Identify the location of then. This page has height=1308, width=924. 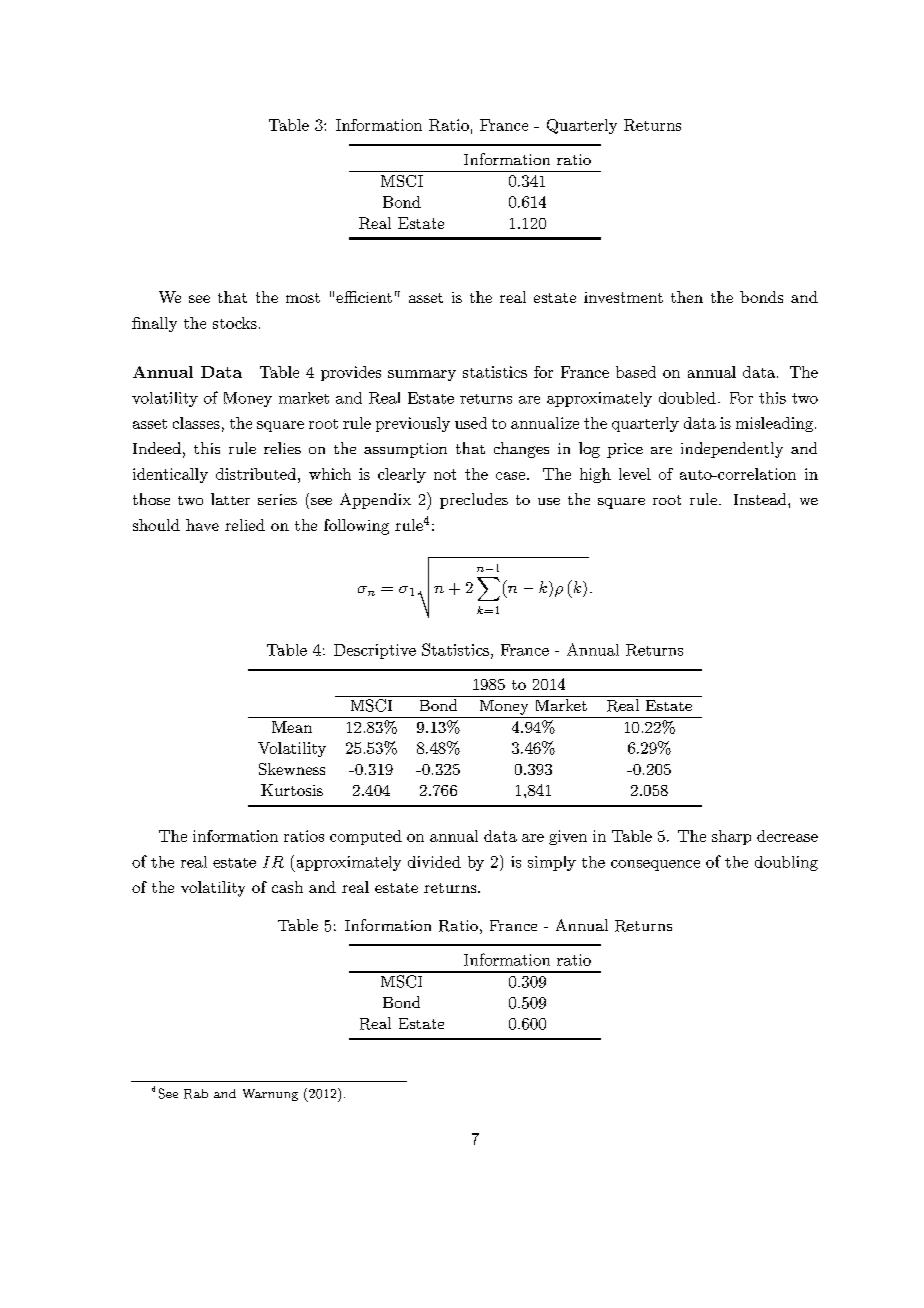
(687, 297).
